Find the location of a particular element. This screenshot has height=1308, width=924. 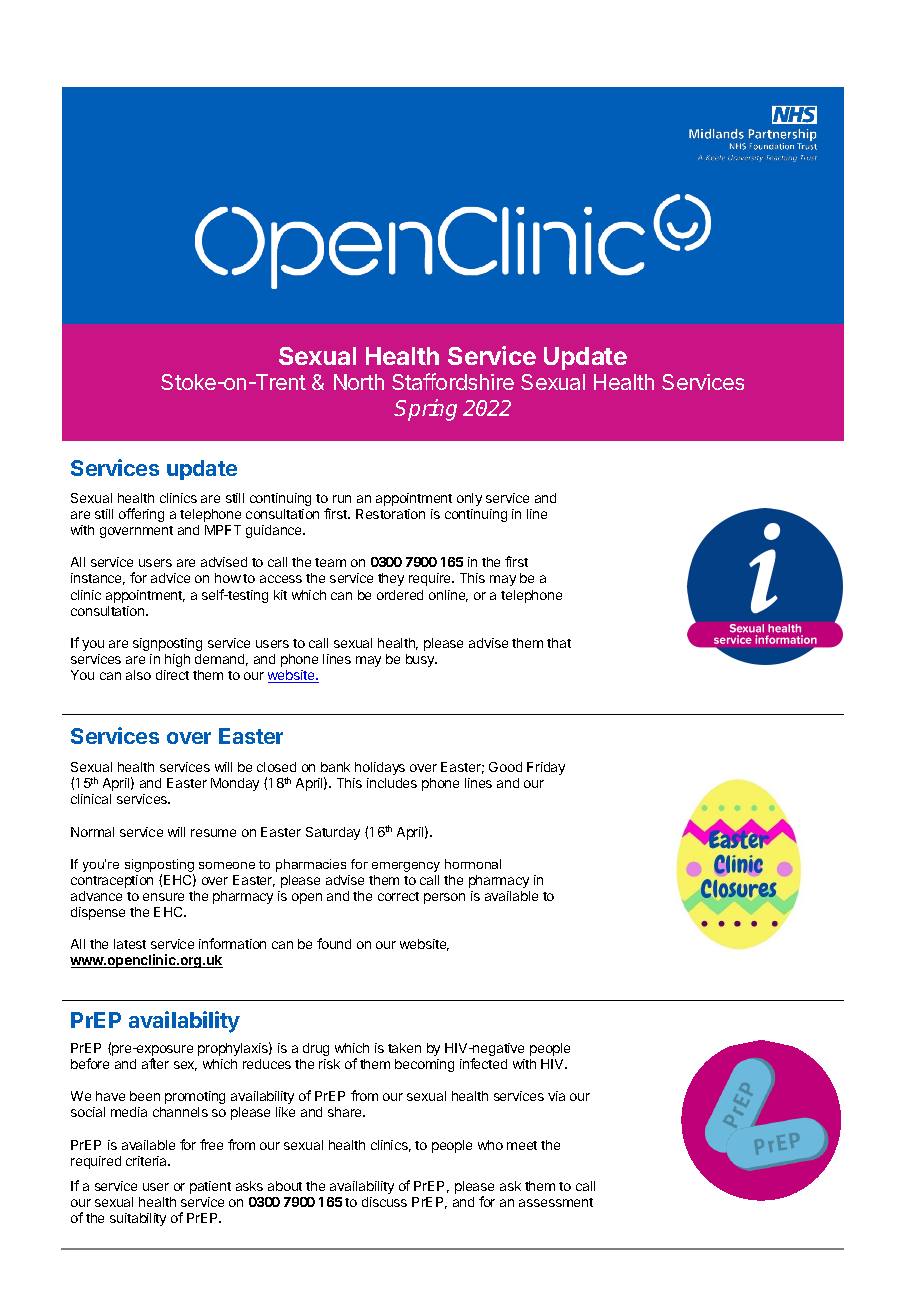

assessment is located at coordinates (556, 1202).
